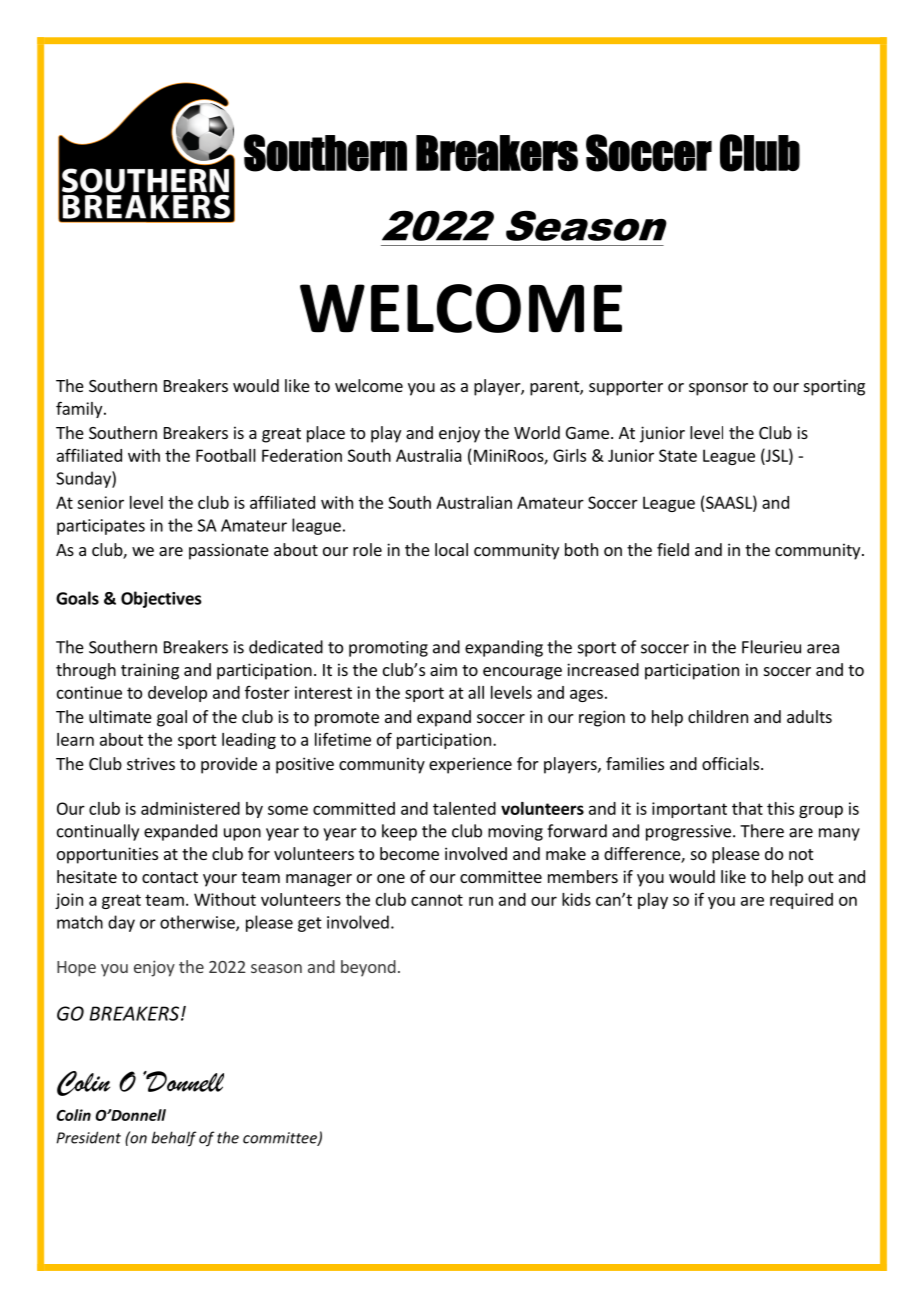 The width and height of the screenshot is (924, 1308). Describe the element at coordinates (174, 1139) in the screenshot. I see `behalf` at that location.
